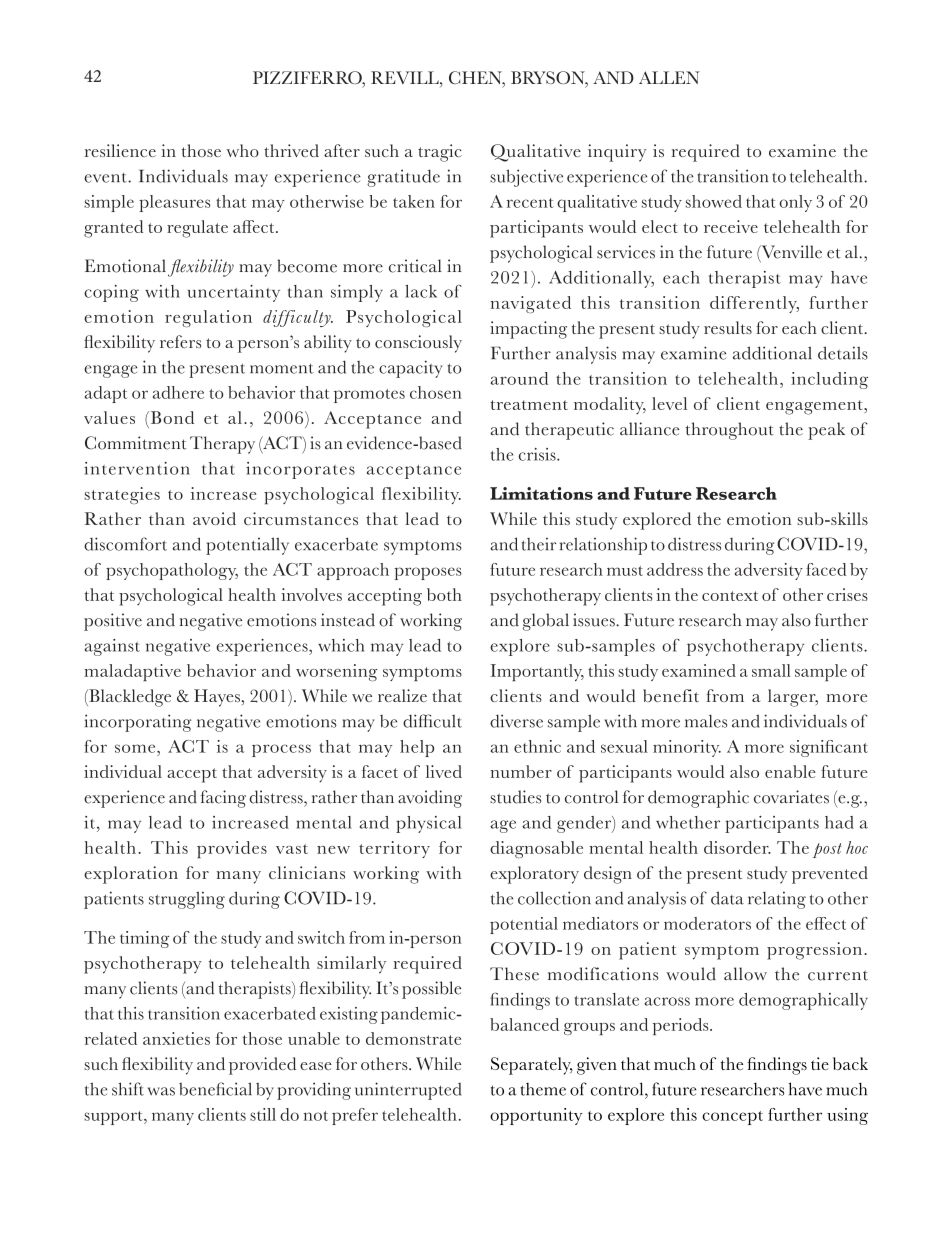  What do you see at coordinates (669, 77) in the image?
I see `ALLEN` at bounding box center [669, 77].
